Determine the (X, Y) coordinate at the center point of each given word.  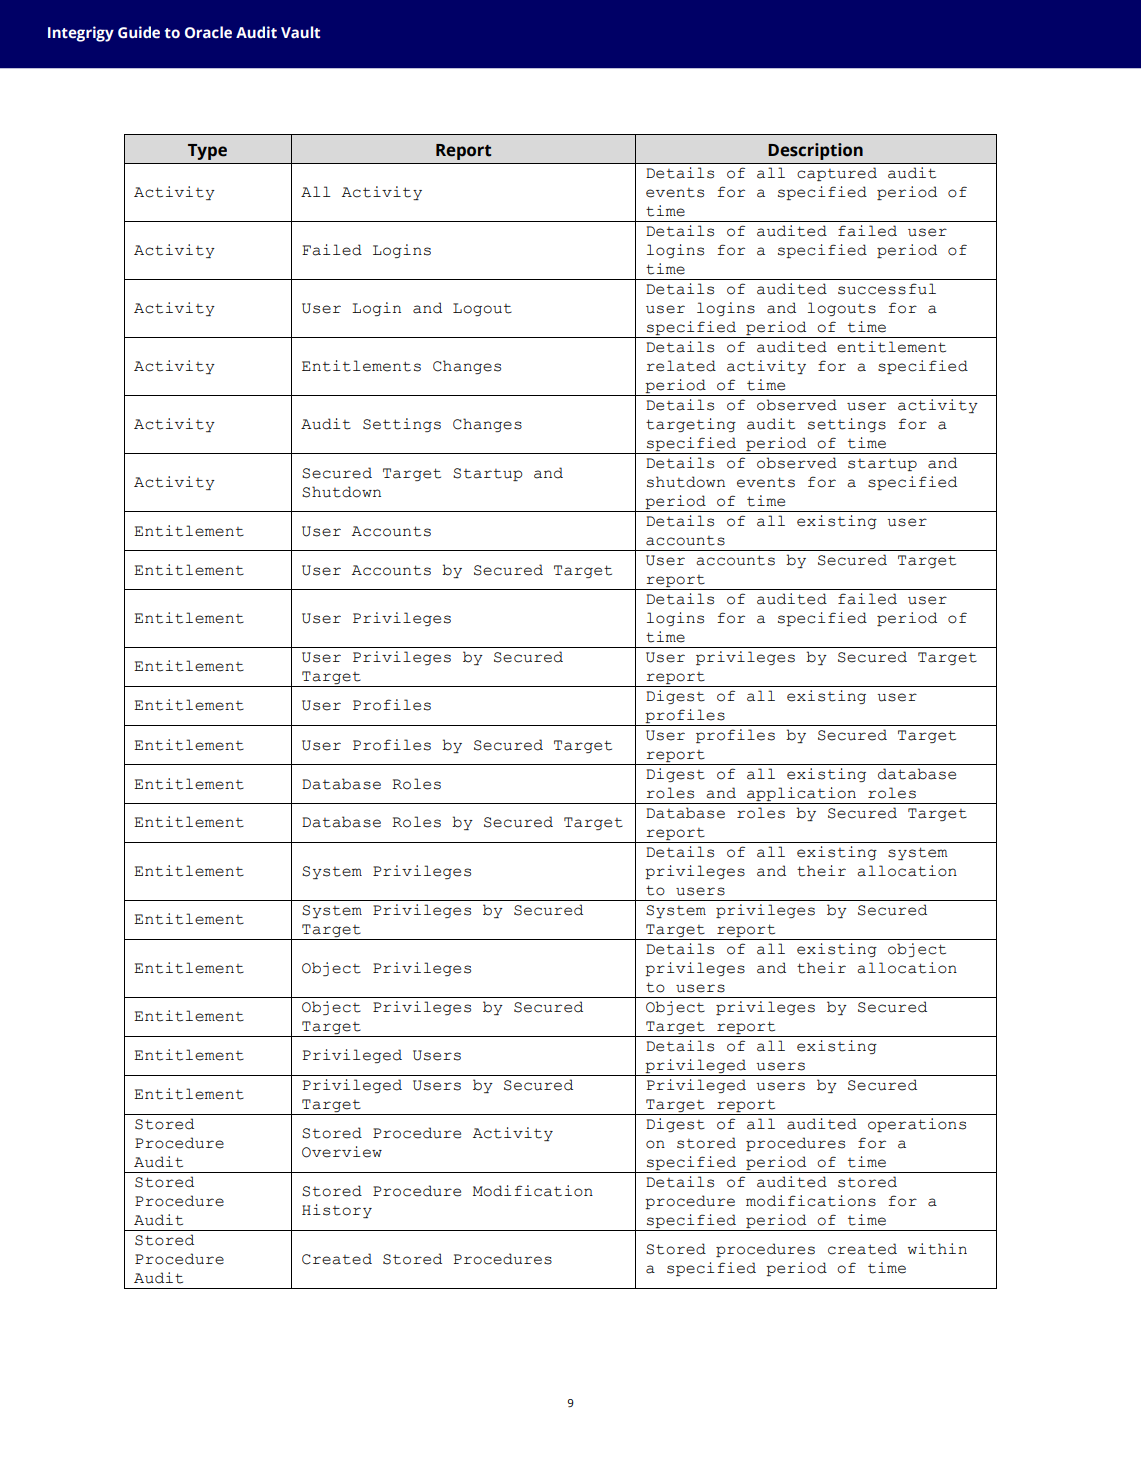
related (681, 366)
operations (917, 1125)
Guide (139, 32)
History (337, 1211)
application (801, 795)
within (937, 1249)
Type (207, 152)
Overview (342, 1152)
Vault (300, 32)
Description (815, 151)
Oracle (208, 32)
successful (887, 289)
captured (837, 174)
